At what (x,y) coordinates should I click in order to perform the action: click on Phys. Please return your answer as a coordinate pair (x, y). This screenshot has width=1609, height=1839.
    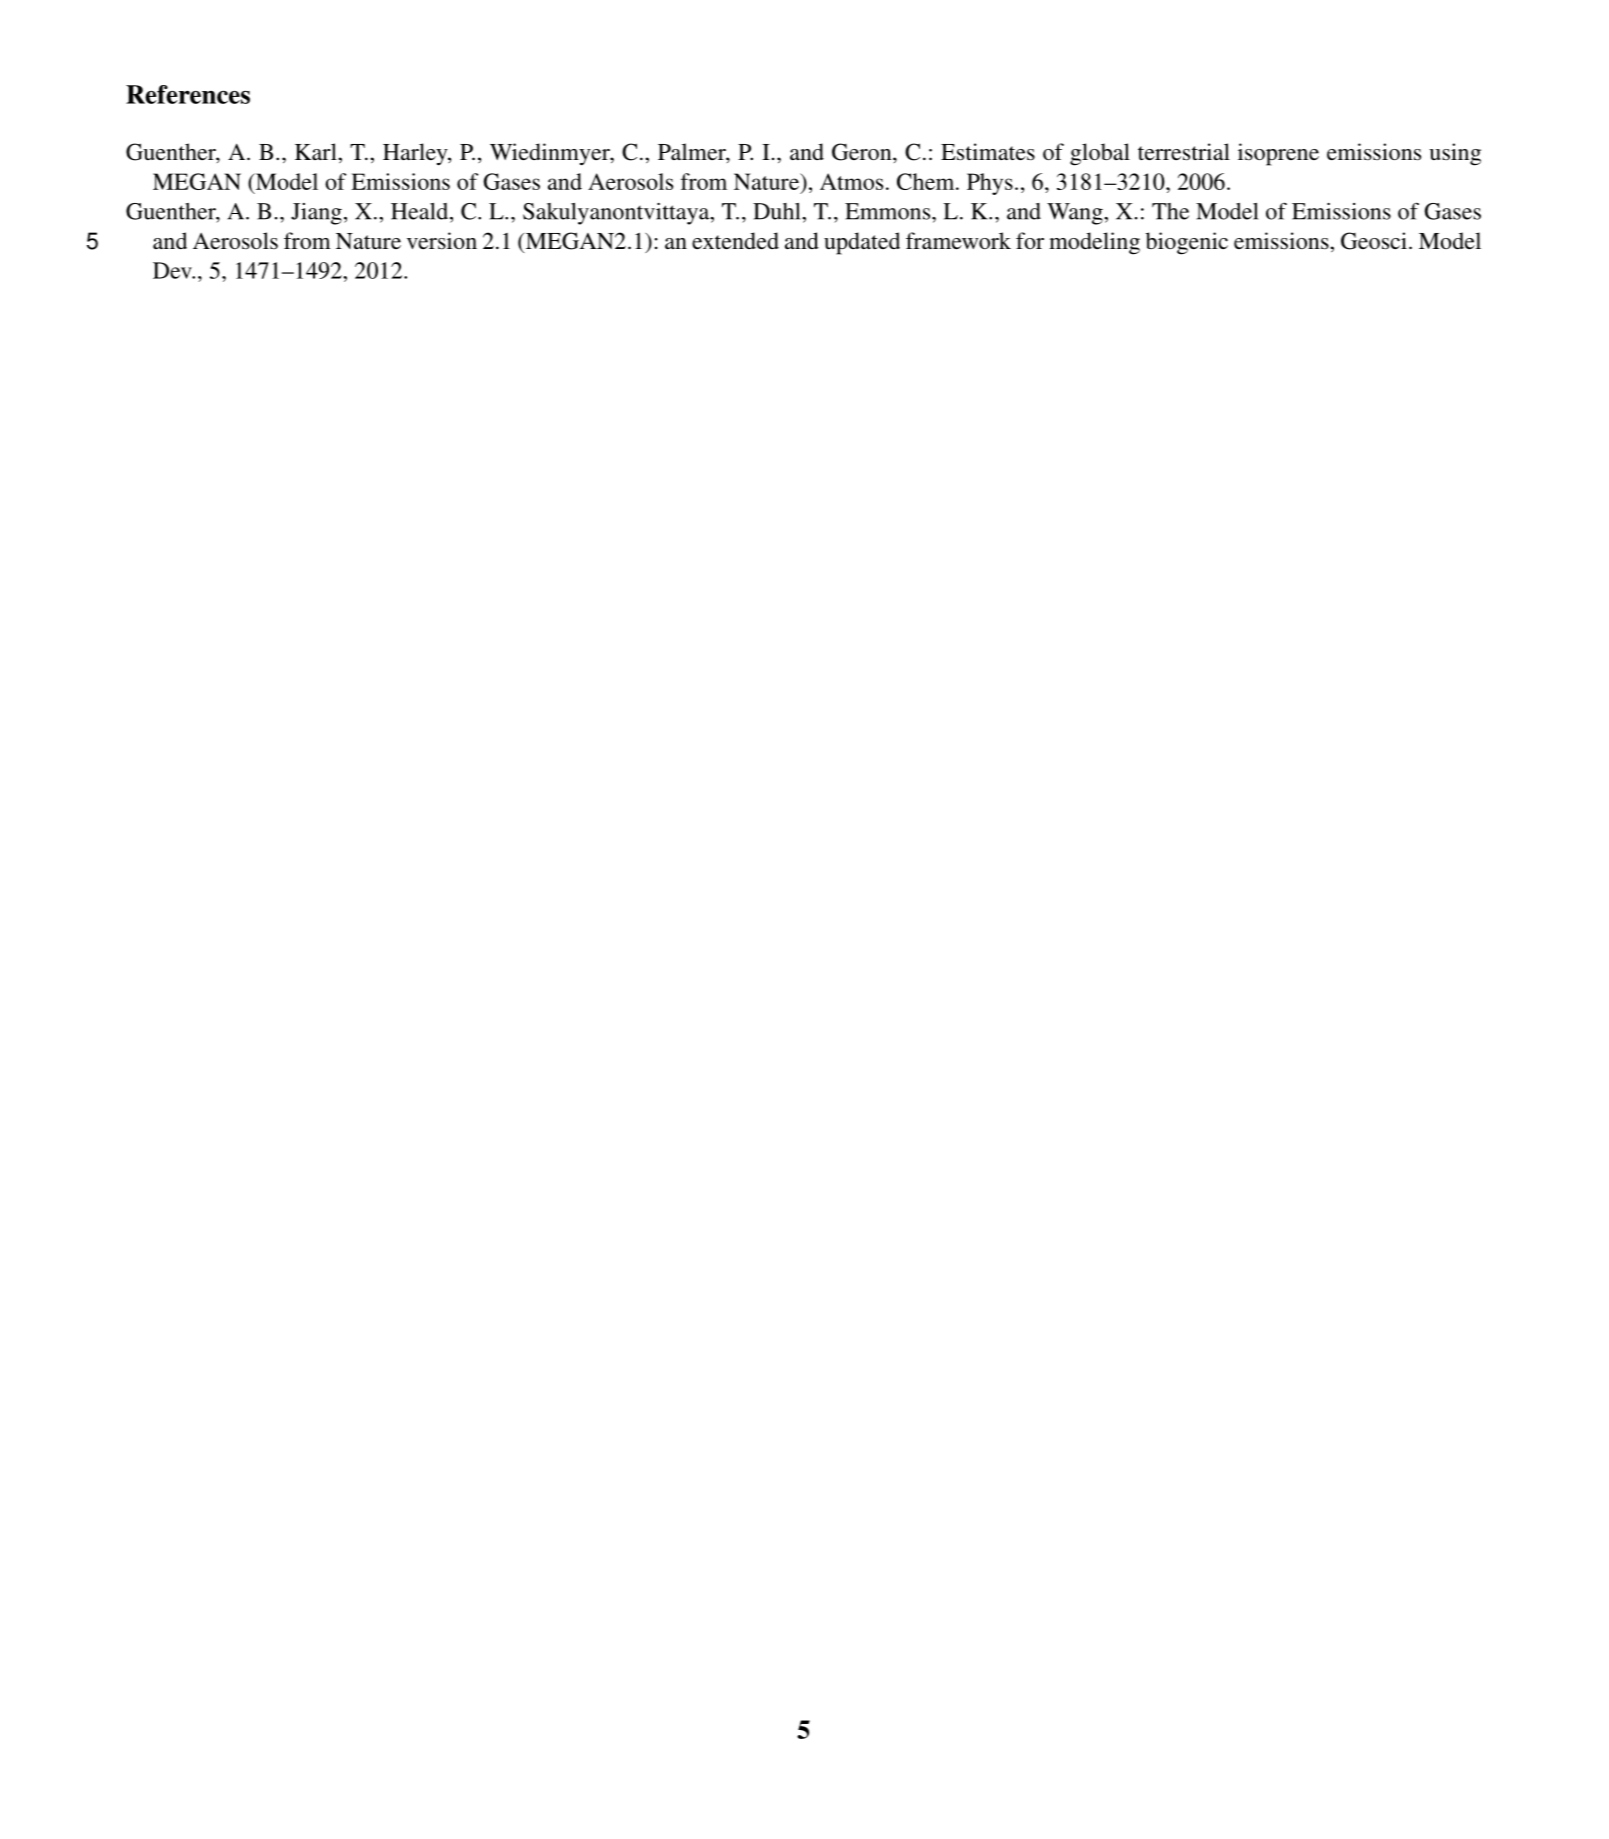
    Looking at the image, I should click on (990, 184).
